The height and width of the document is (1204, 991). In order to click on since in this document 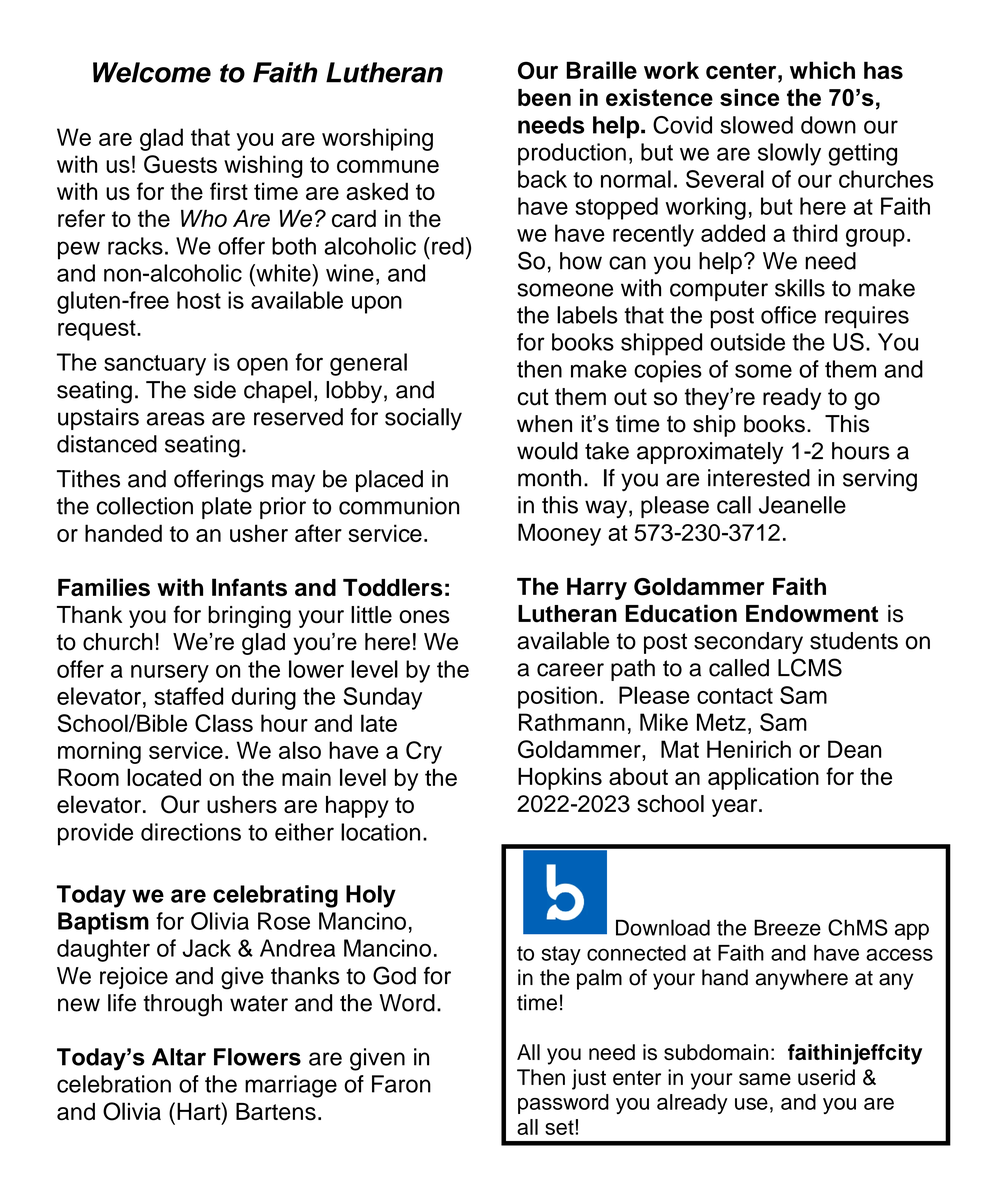, I will do `click(749, 97)`.
